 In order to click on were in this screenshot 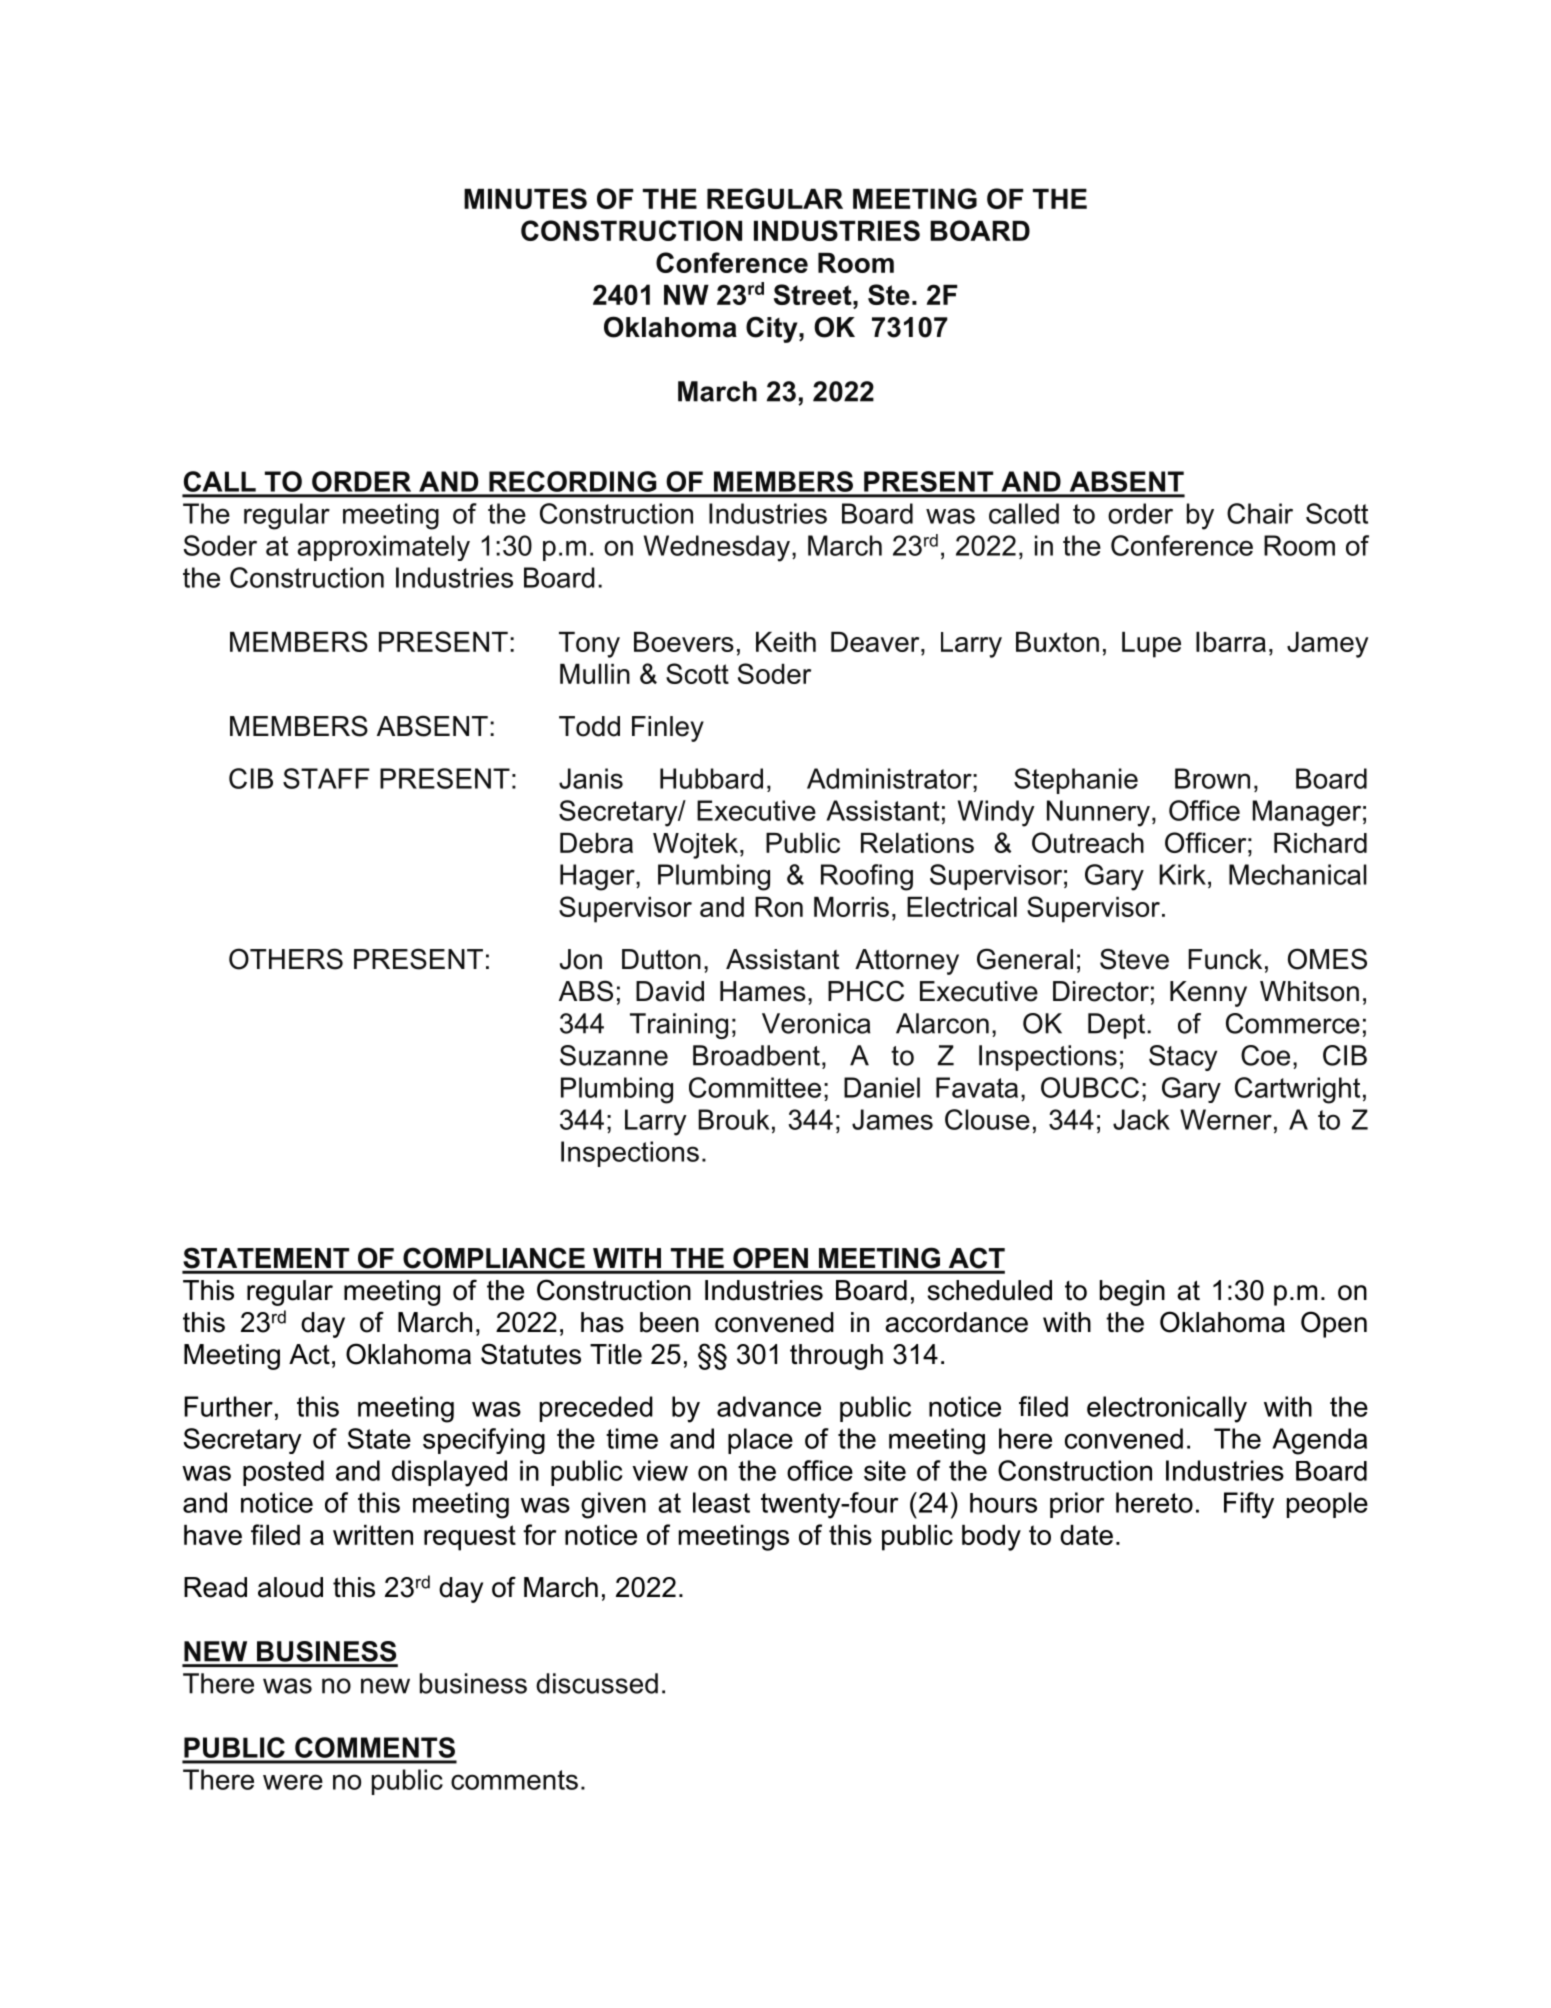, I will do `click(293, 1782)`.
